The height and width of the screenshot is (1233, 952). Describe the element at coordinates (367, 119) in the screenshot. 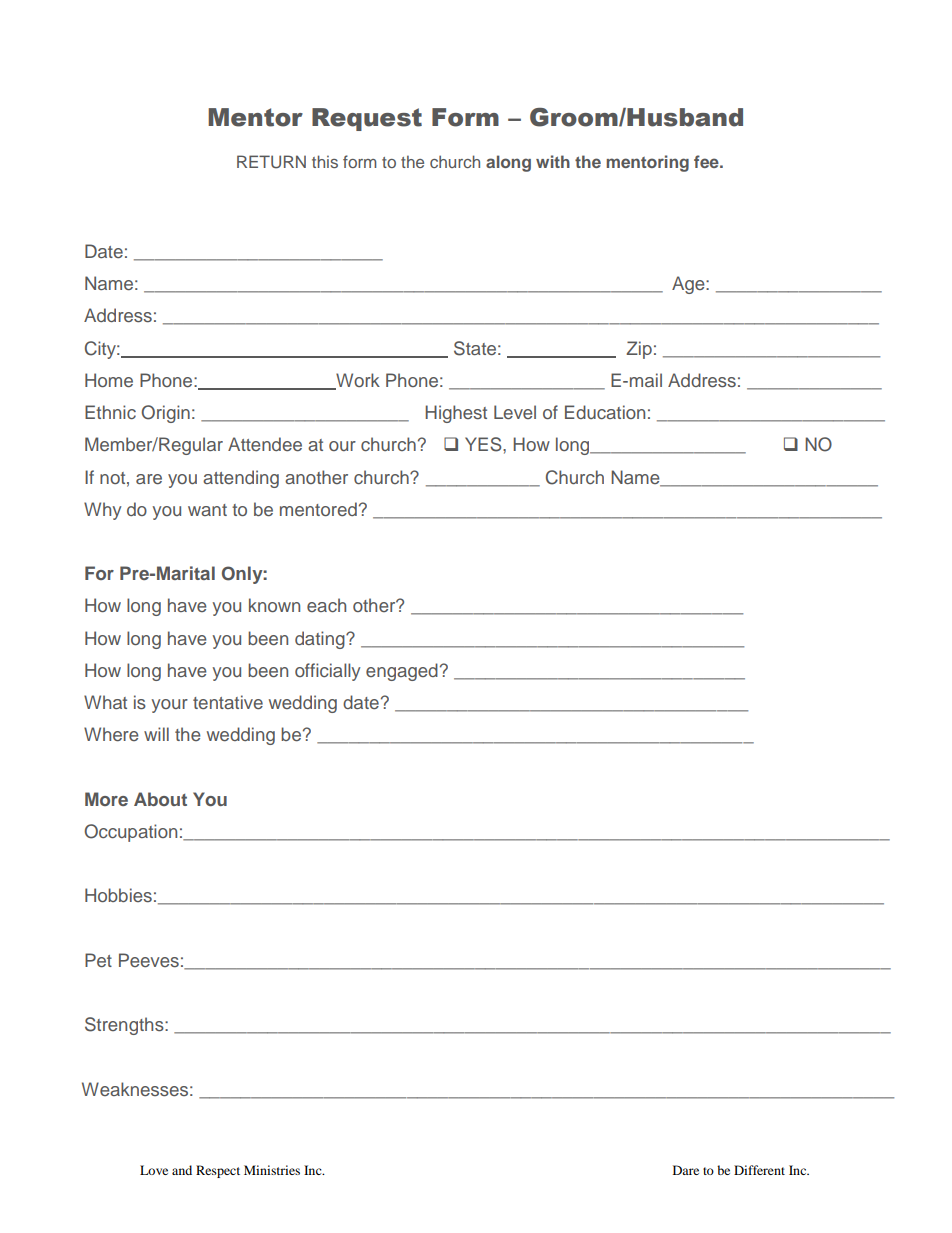

I see `Request` at that location.
